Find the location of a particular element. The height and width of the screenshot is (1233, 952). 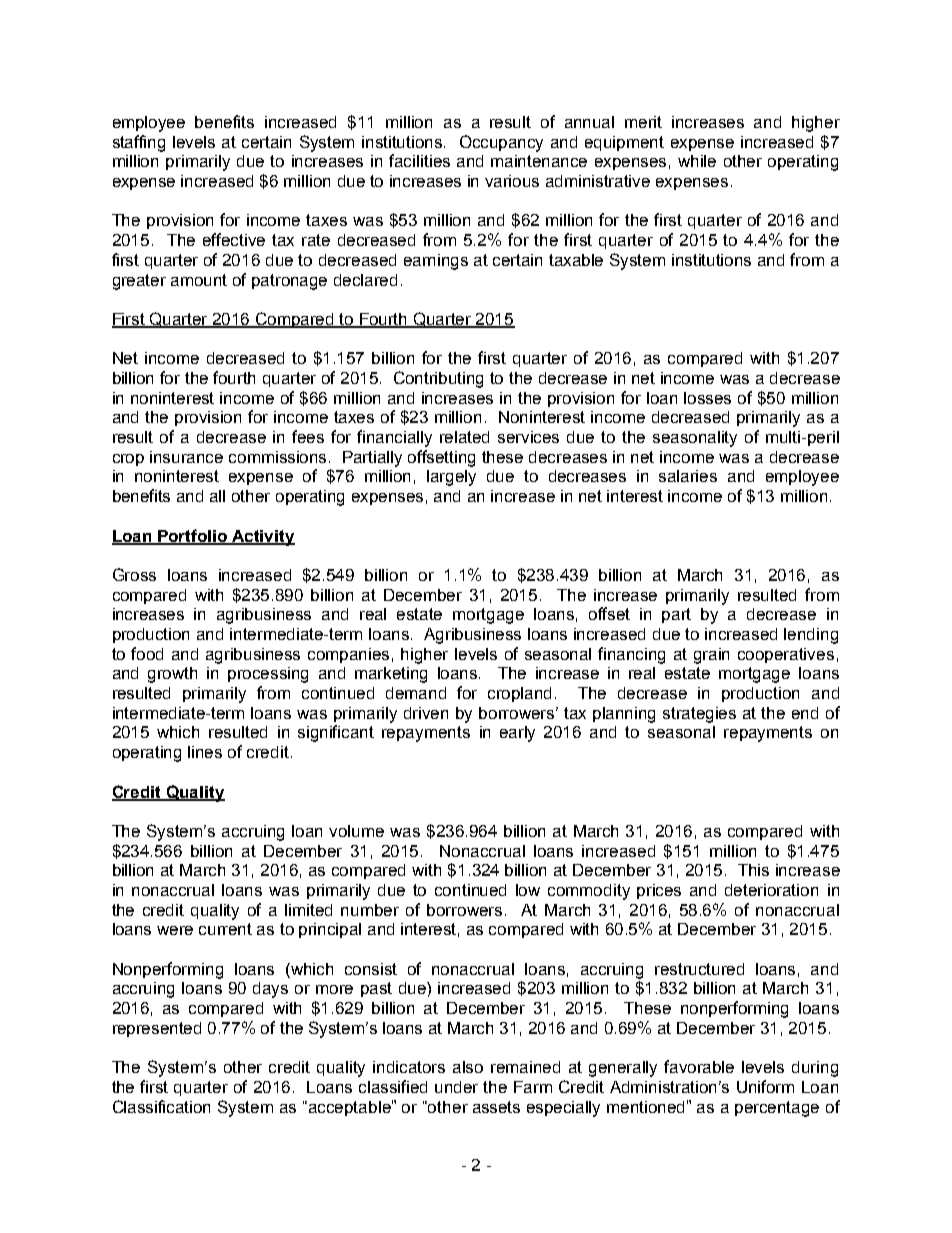

lines is located at coordinates (205, 752).
